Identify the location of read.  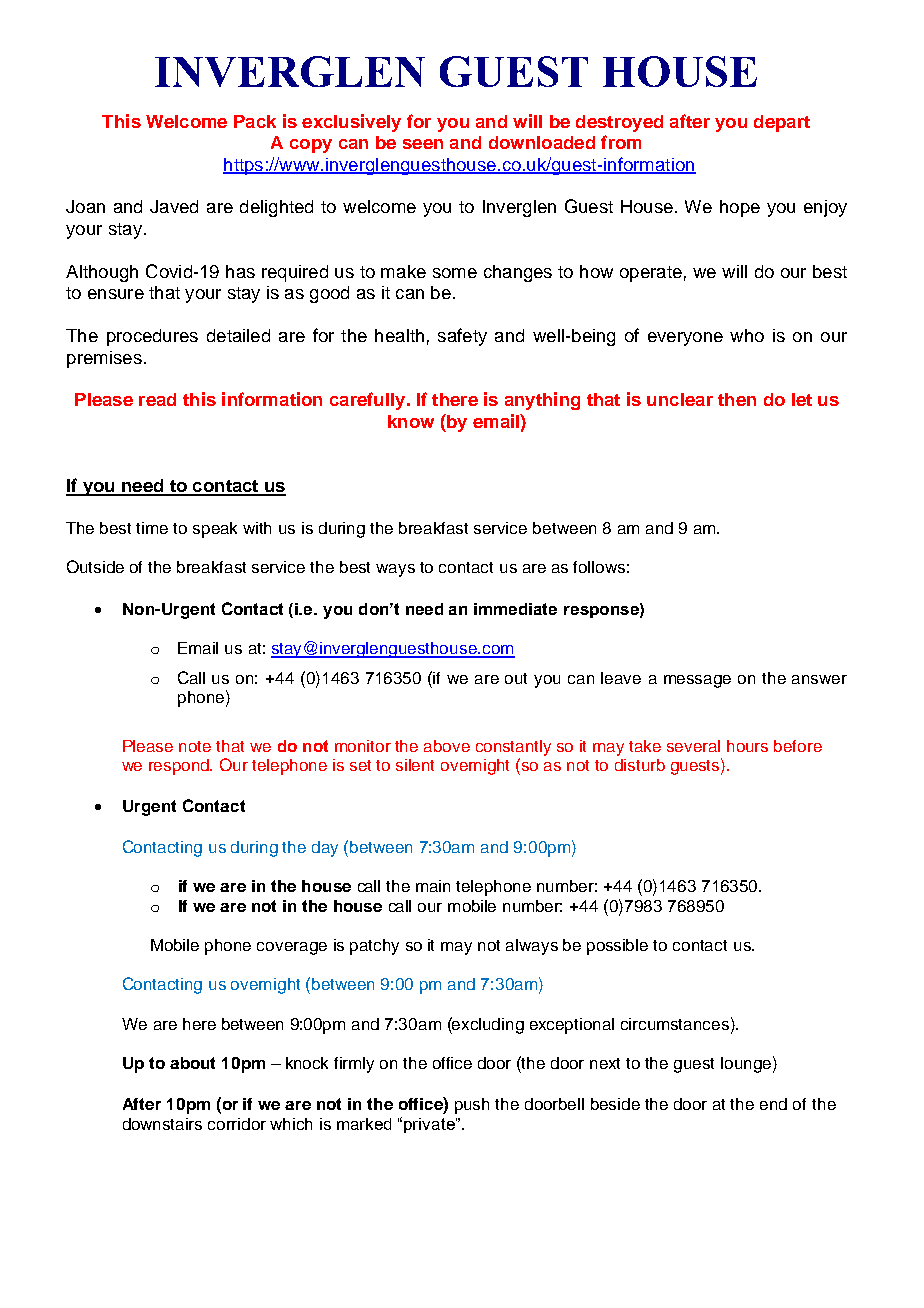
(157, 399).
